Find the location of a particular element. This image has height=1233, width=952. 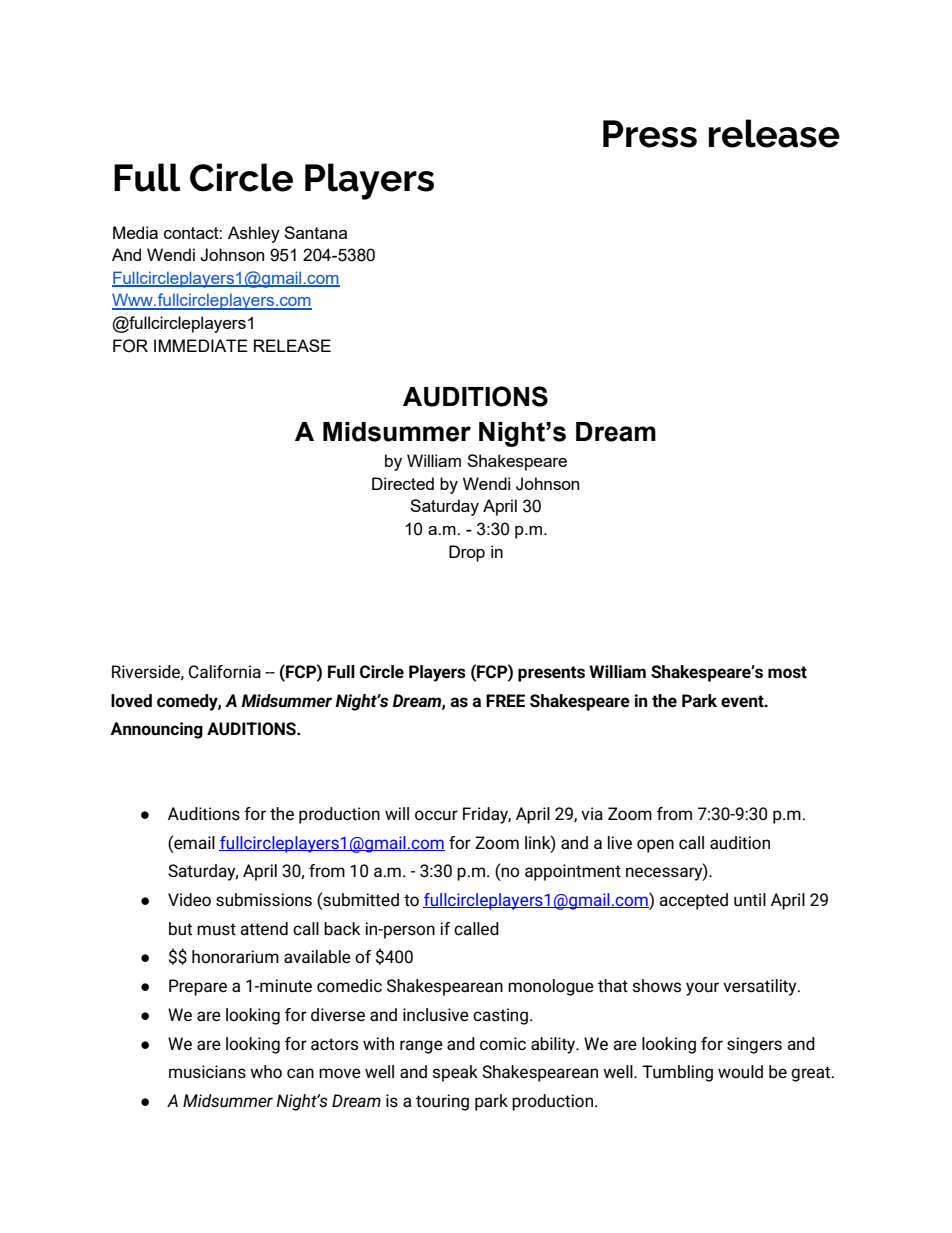

Santana is located at coordinates (315, 232).
